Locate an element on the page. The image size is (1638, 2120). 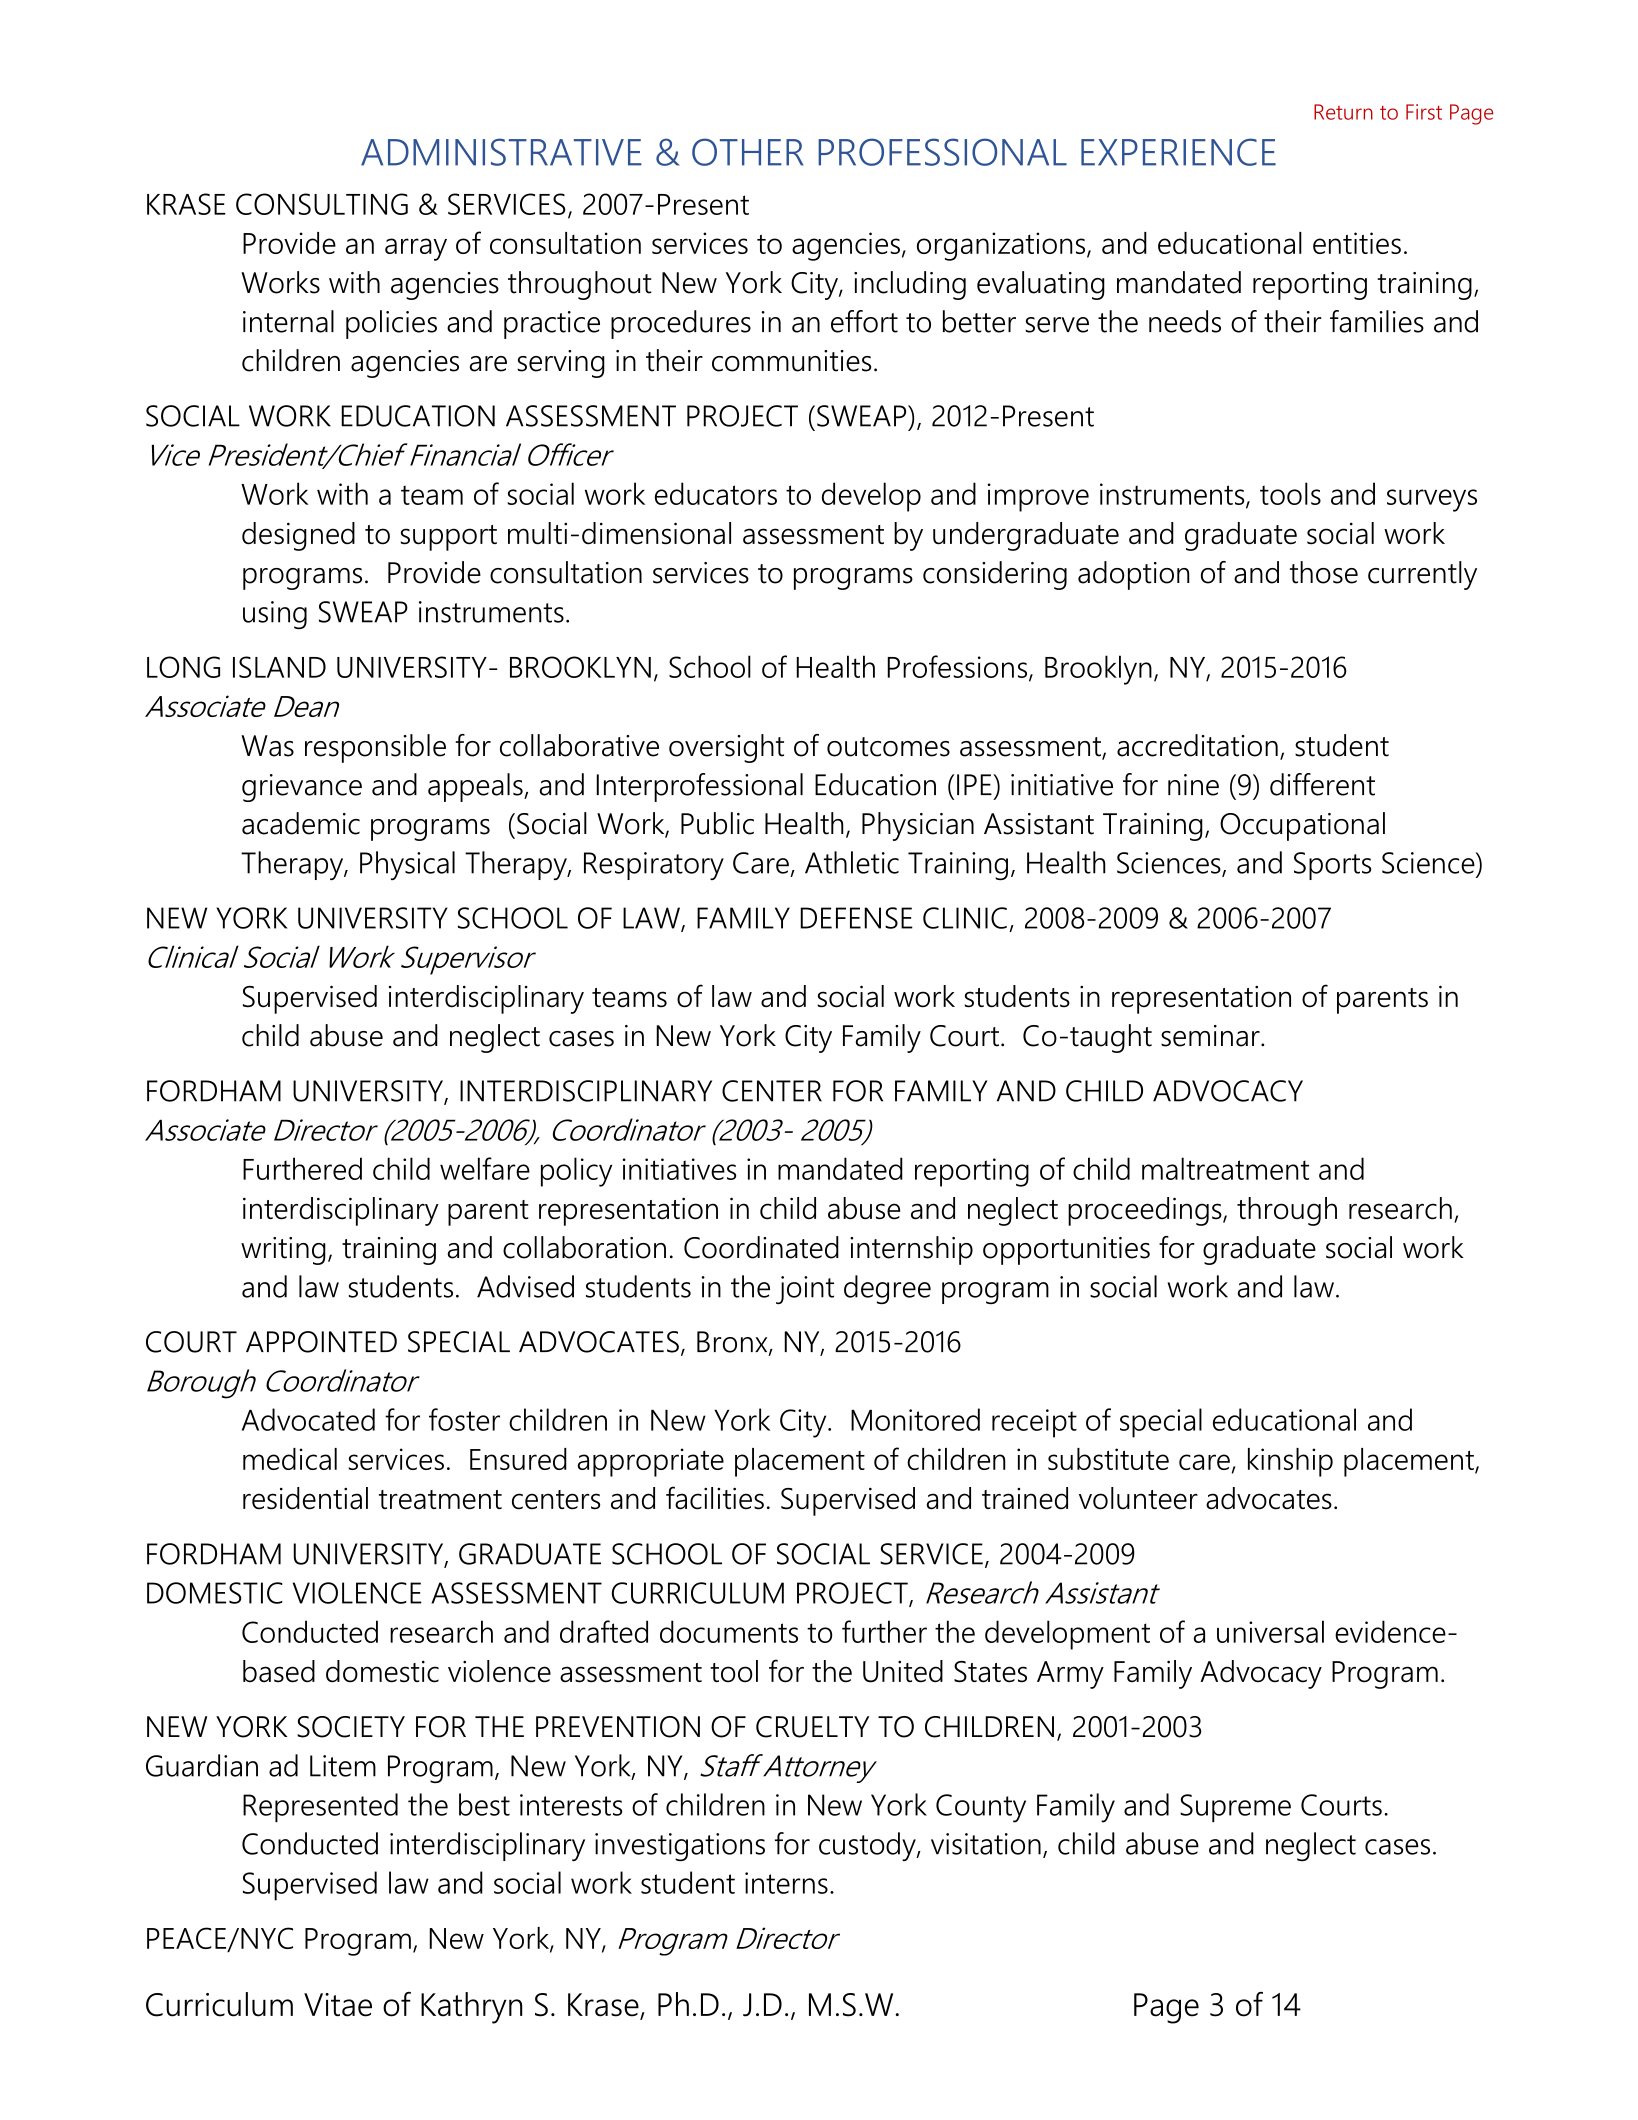
seminar is located at coordinates (1211, 1036).
